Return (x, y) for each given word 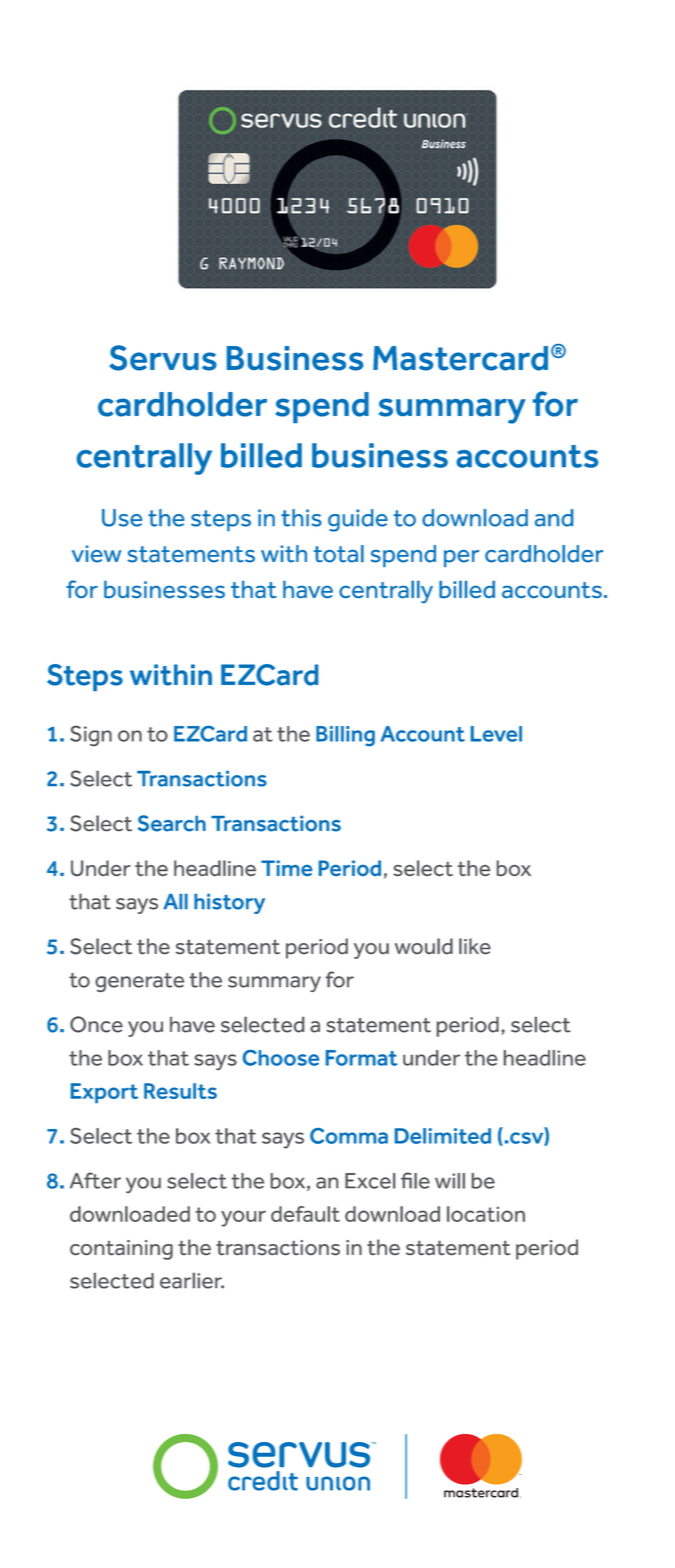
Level (496, 734)
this (301, 518)
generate (139, 982)
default (305, 1214)
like (475, 946)
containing (121, 1250)
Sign (91, 735)
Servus (163, 358)
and (554, 518)
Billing (345, 736)
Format (362, 1058)
